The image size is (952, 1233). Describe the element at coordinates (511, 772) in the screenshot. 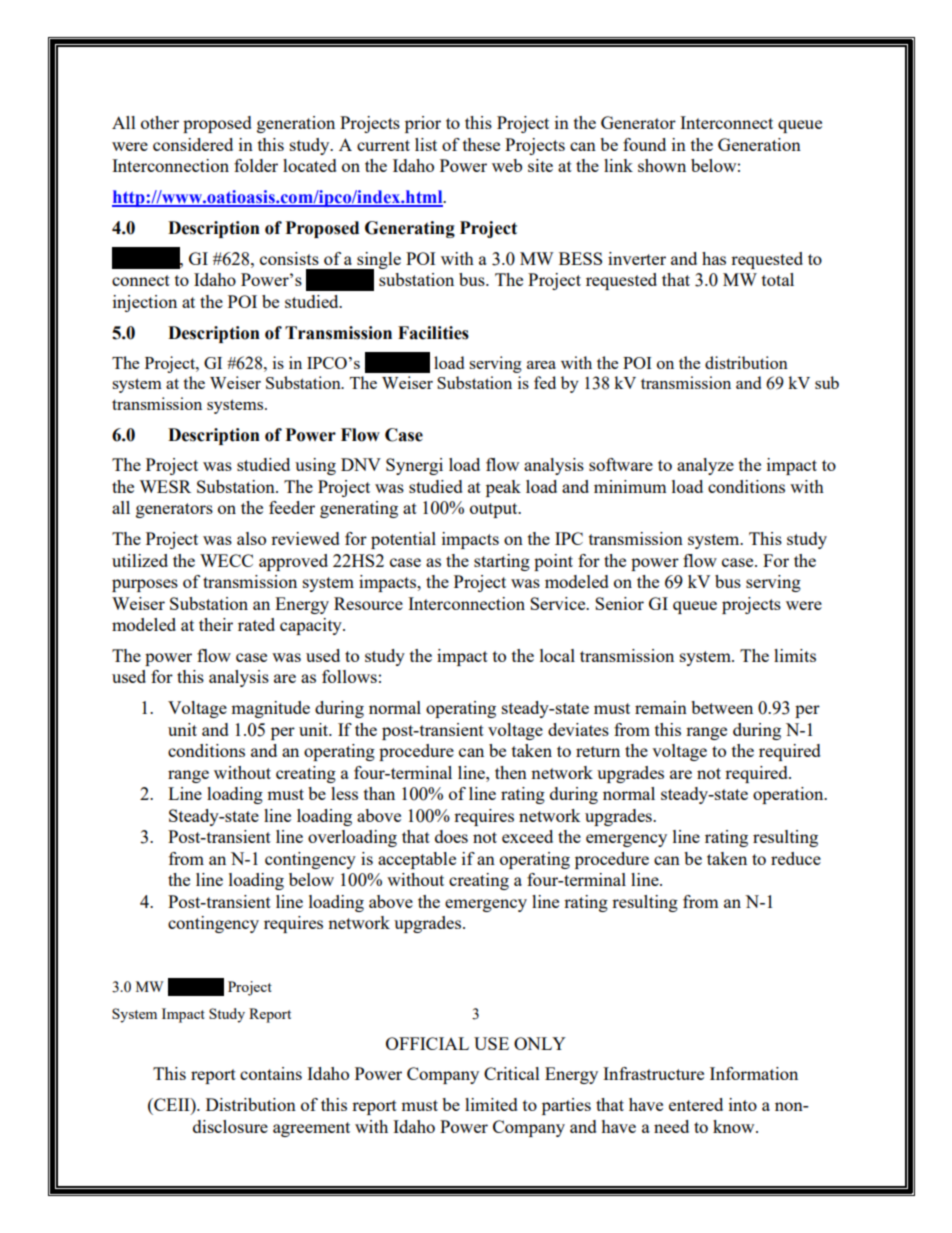

I see `then` at that location.
